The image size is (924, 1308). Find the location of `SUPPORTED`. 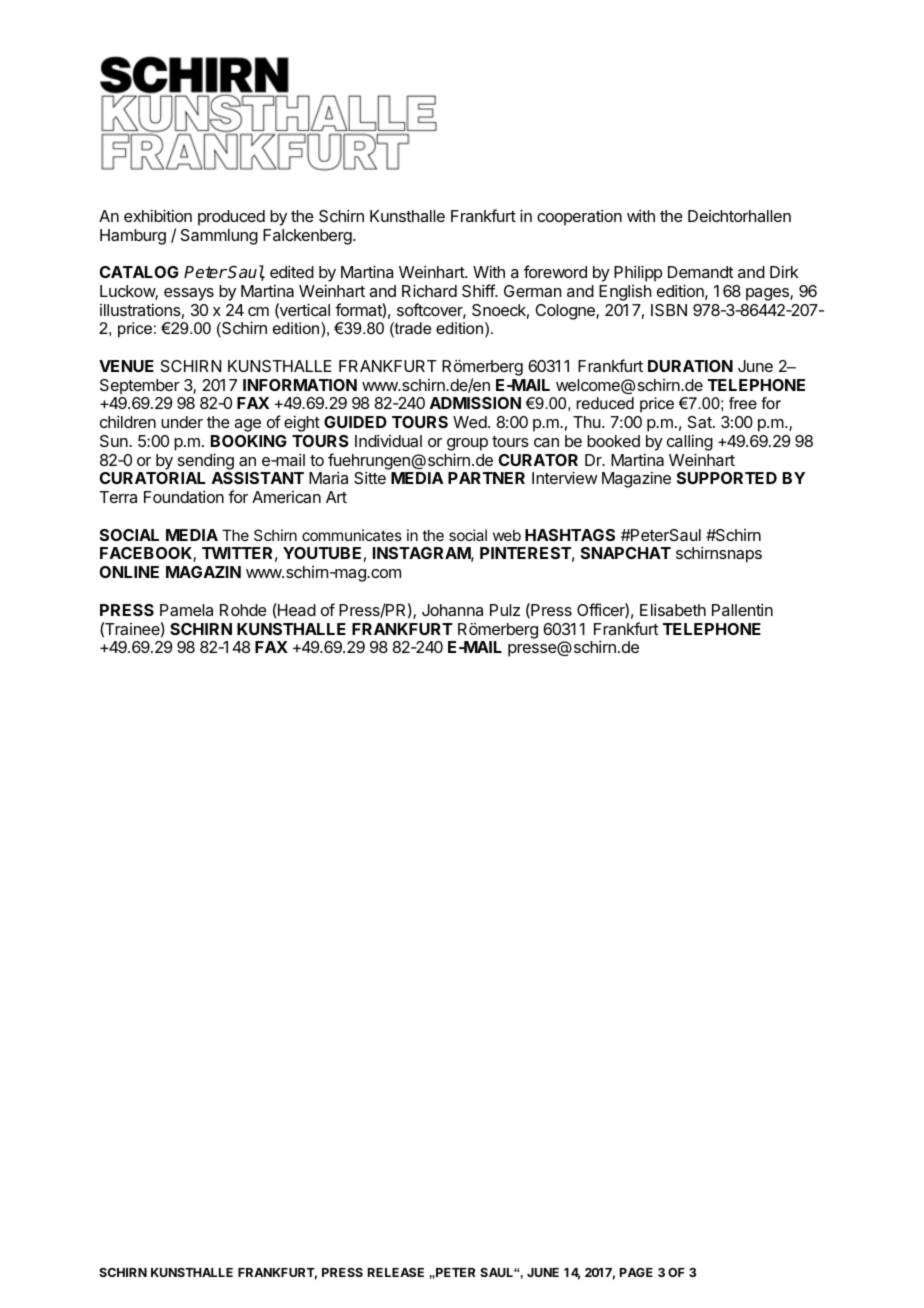

SUPPORTED is located at coordinates (727, 478).
